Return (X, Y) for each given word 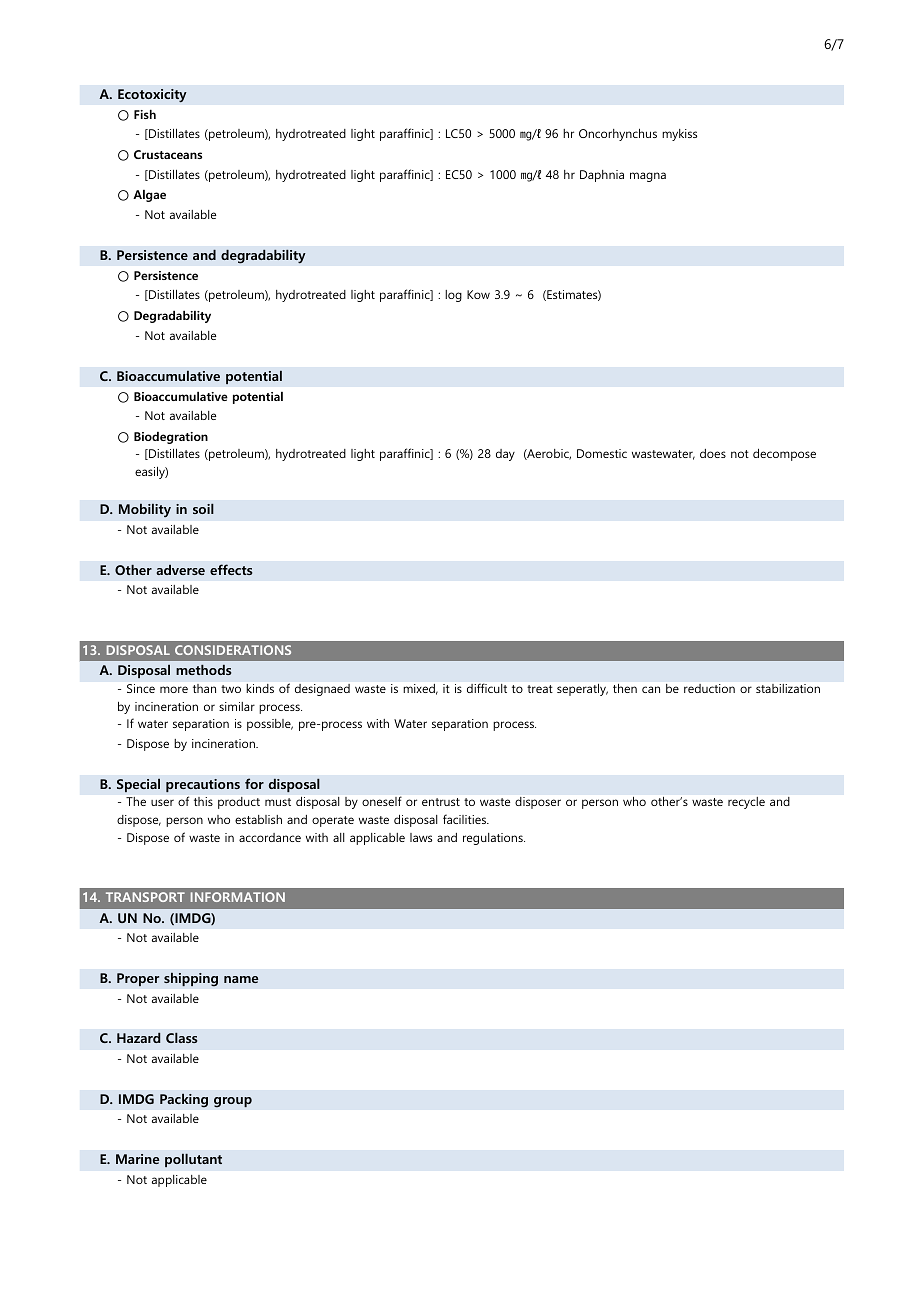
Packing (184, 1100)
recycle (746, 803)
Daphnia (602, 176)
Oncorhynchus (618, 135)
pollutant (193, 1160)
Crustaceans (168, 154)
